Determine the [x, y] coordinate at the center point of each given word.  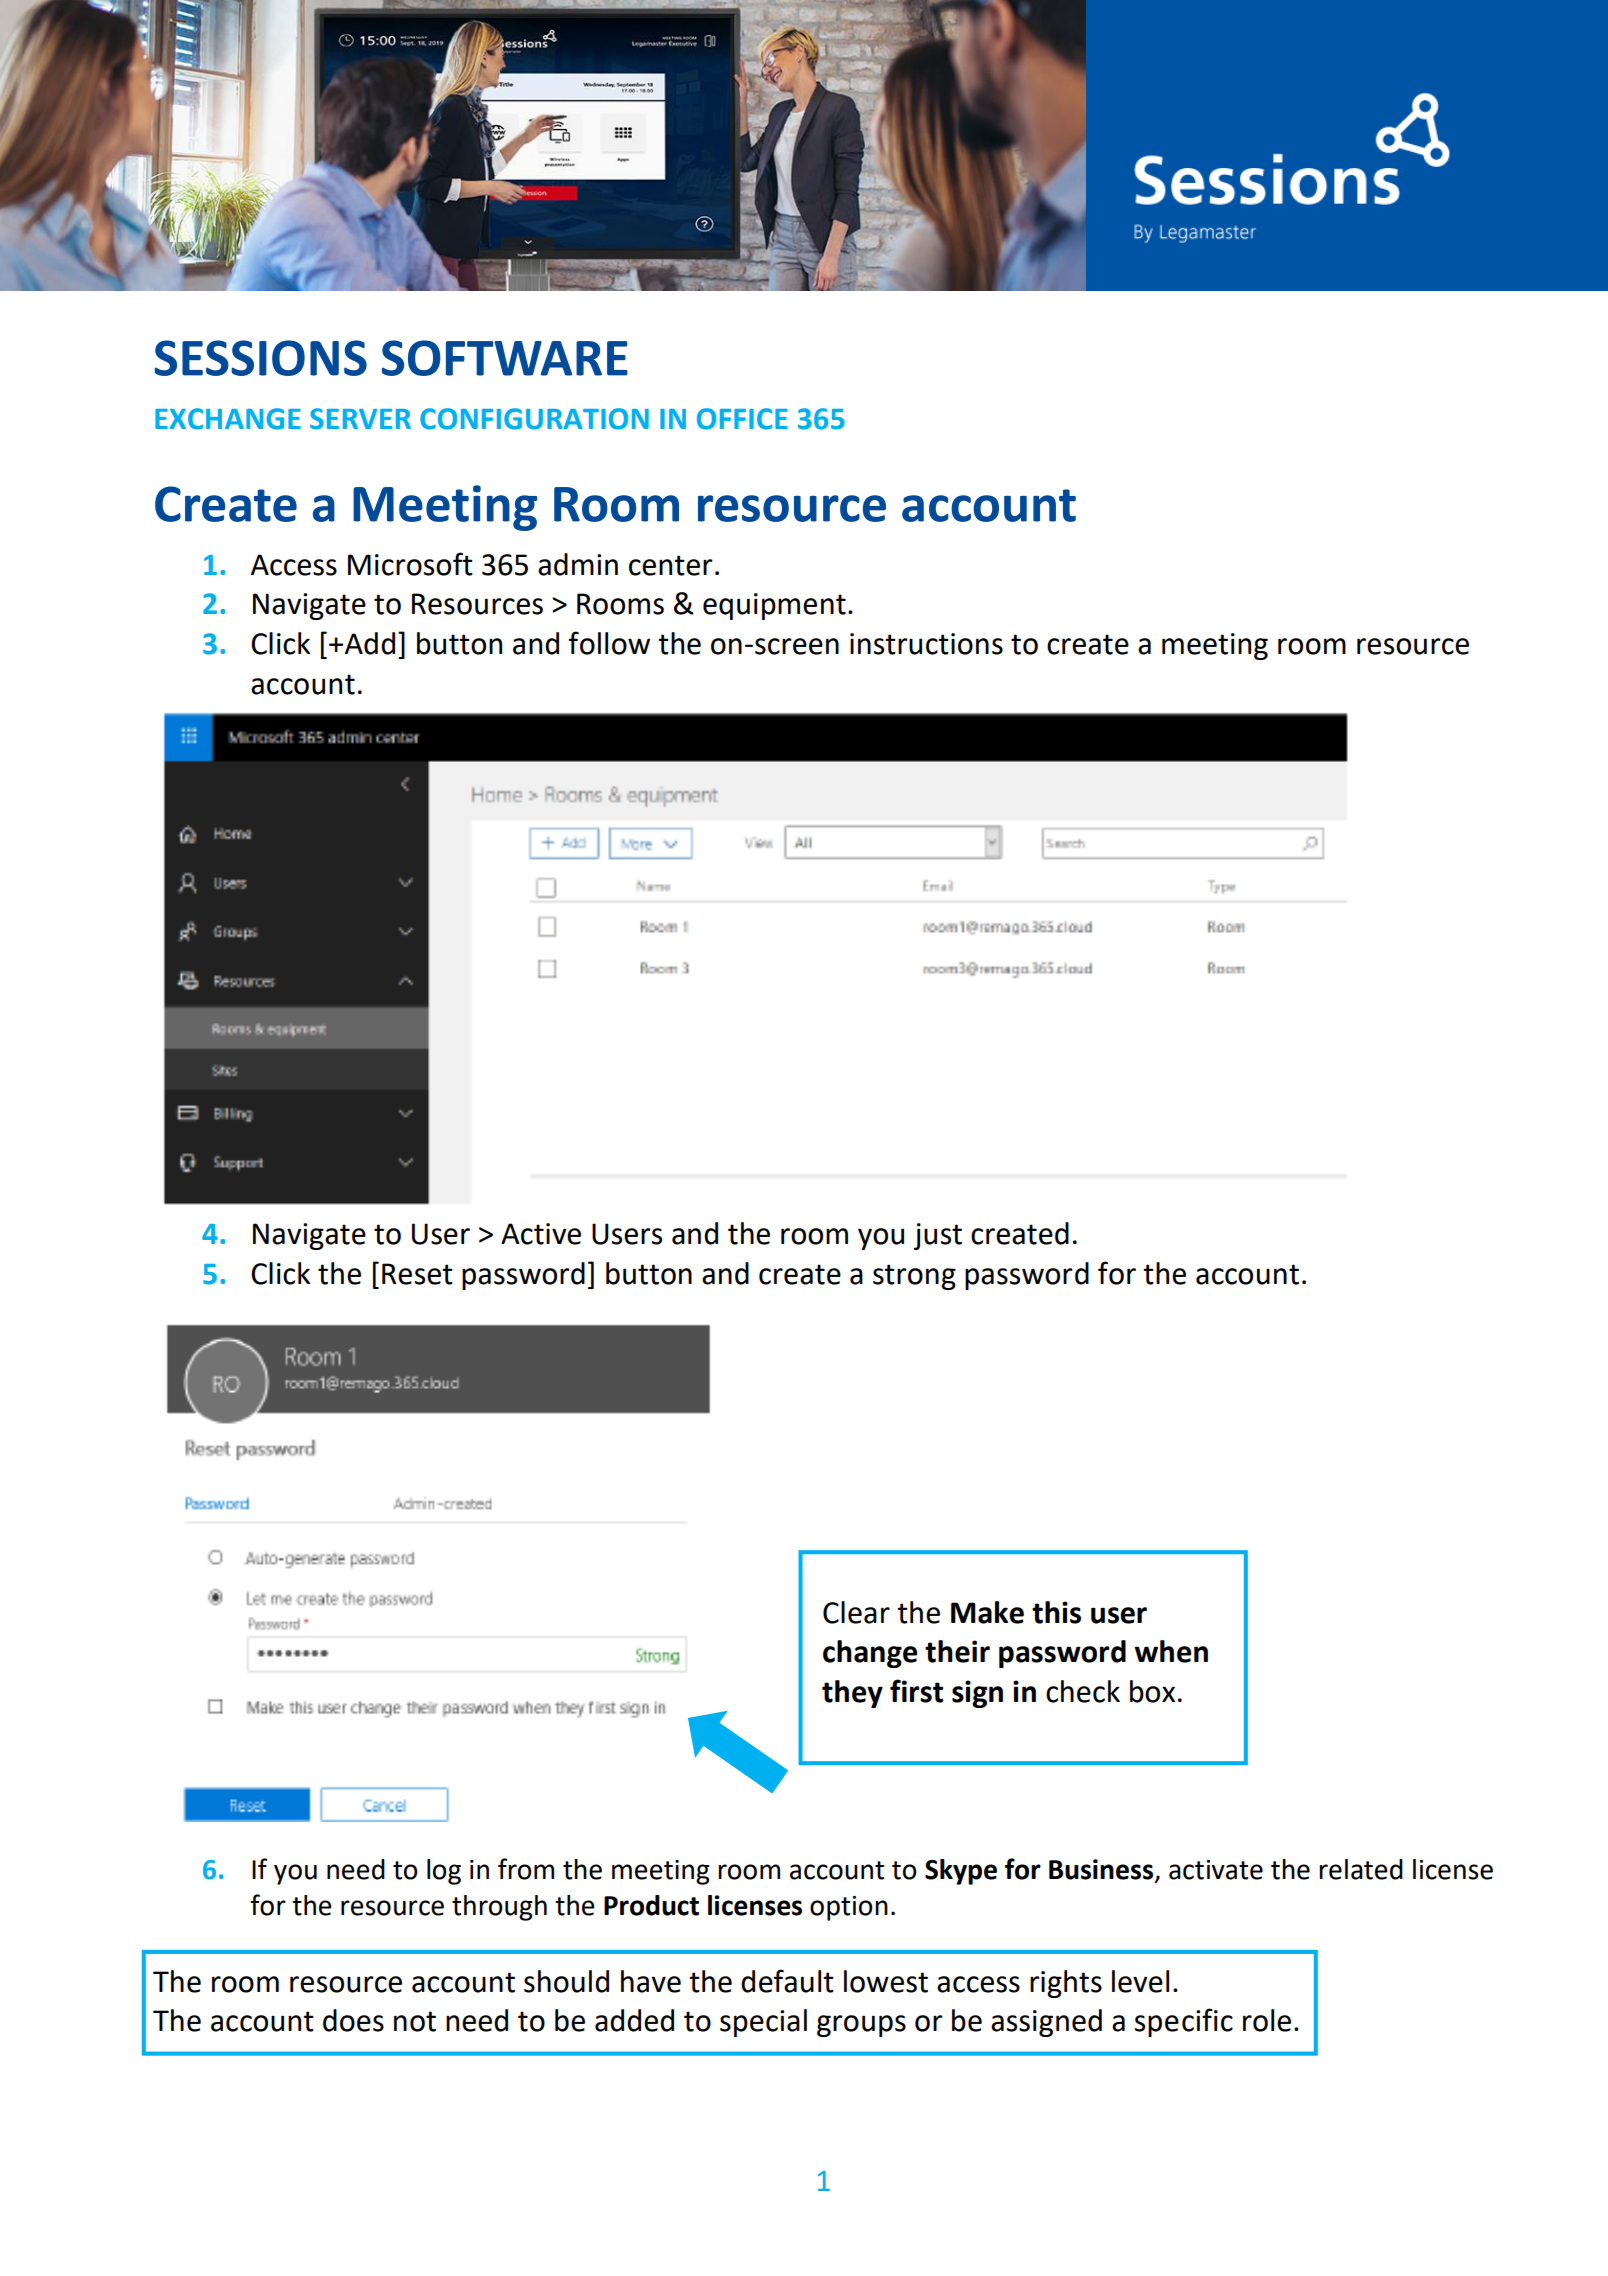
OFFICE [742, 419]
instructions [926, 644]
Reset [417, 1274]
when [1171, 1651]
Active [541, 1234]
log [444, 1872]
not [415, 2021]
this [1056, 1612]
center [670, 565]
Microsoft [410, 564]
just [938, 1236]
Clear [856, 1612]
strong [914, 1277]
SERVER [360, 419]
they [852, 1694]
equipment [774, 606]
